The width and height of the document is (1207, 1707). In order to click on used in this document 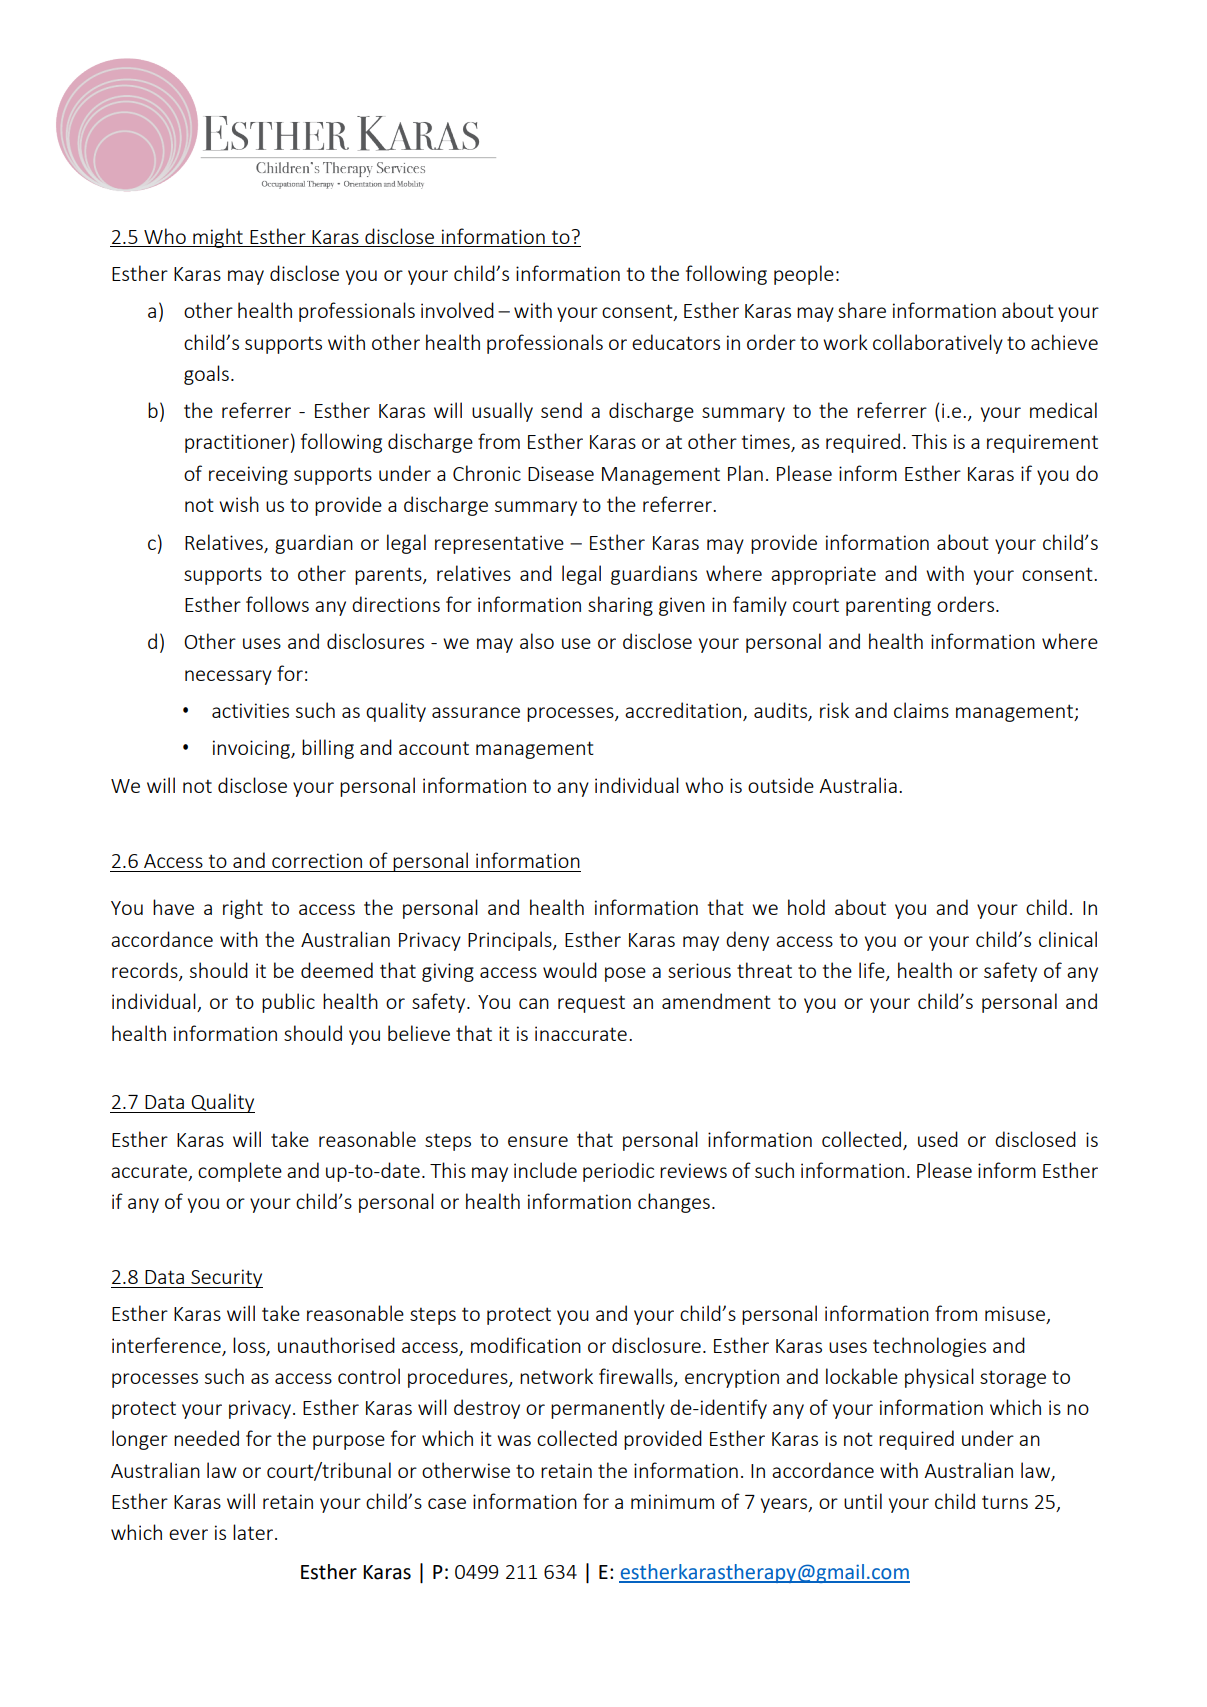, I will do `click(938, 1139)`.
